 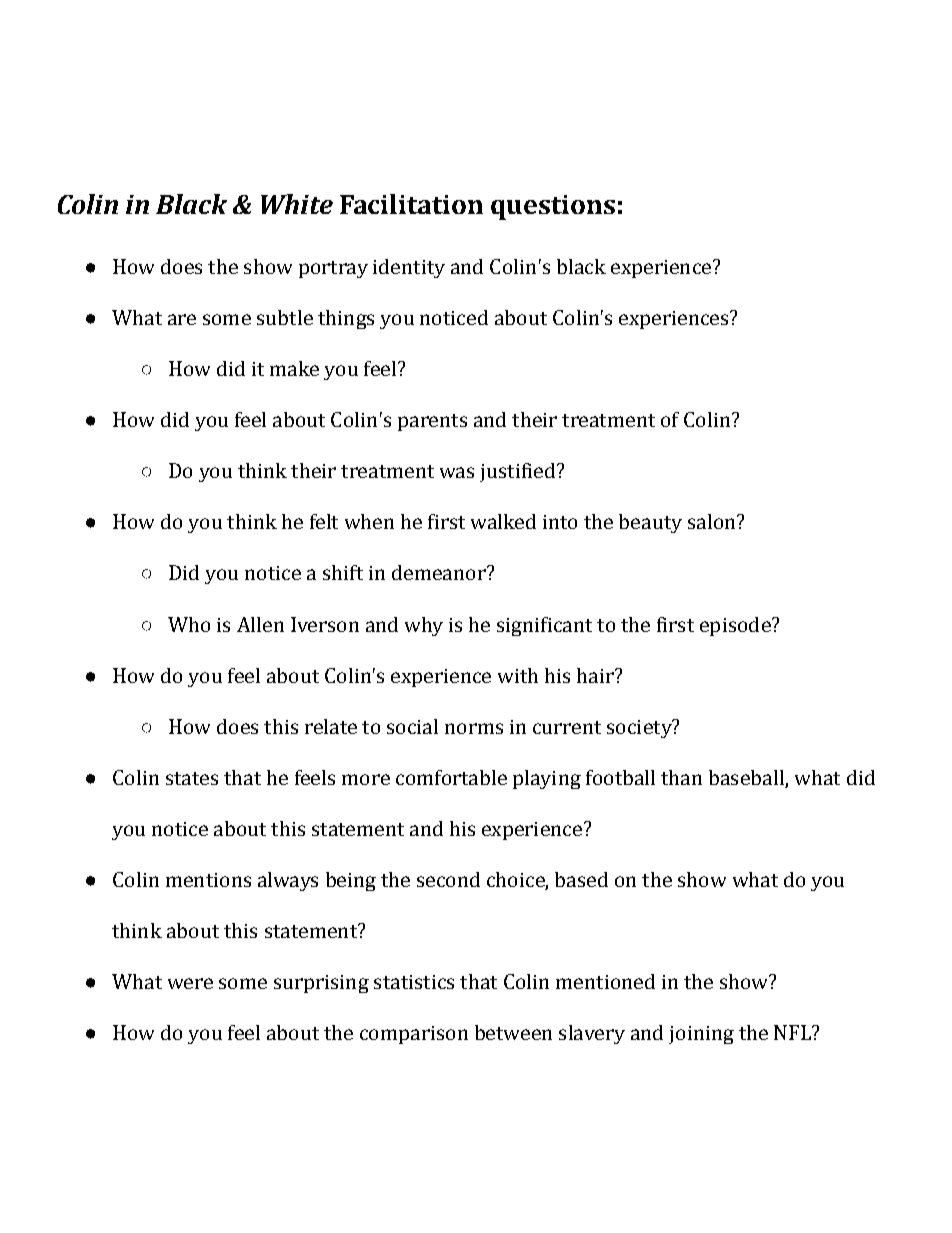 What do you see at coordinates (294, 368) in the screenshot?
I see `make` at bounding box center [294, 368].
